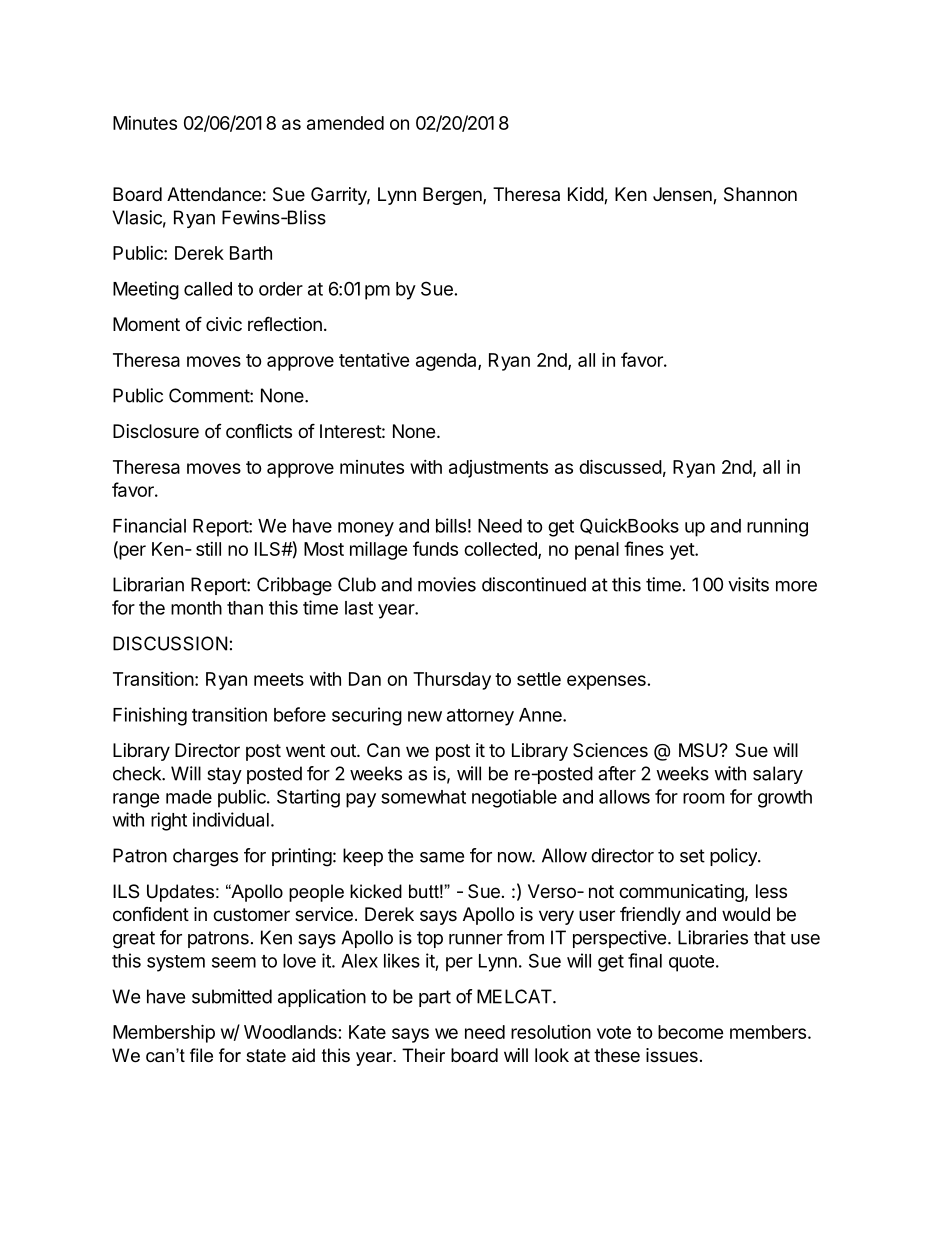 The width and height of the screenshot is (952, 1233). What do you see at coordinates (224, 324) in the screenshot?
I see `civic` at bounding box center [224, 324].
